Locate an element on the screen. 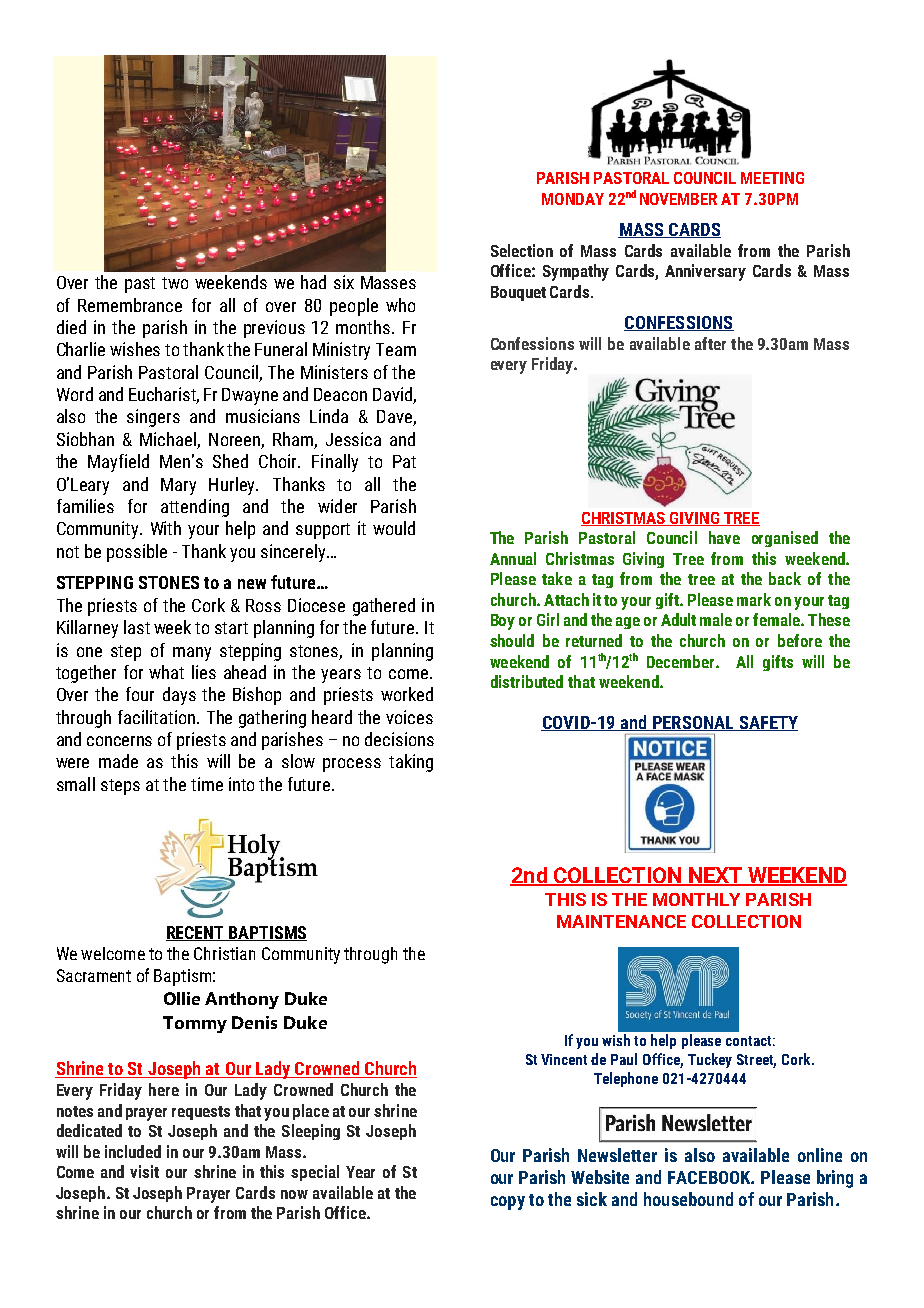 The height and width of the screenshot is (1308, 924). SAFETY is located at coordinates (767, 723).
